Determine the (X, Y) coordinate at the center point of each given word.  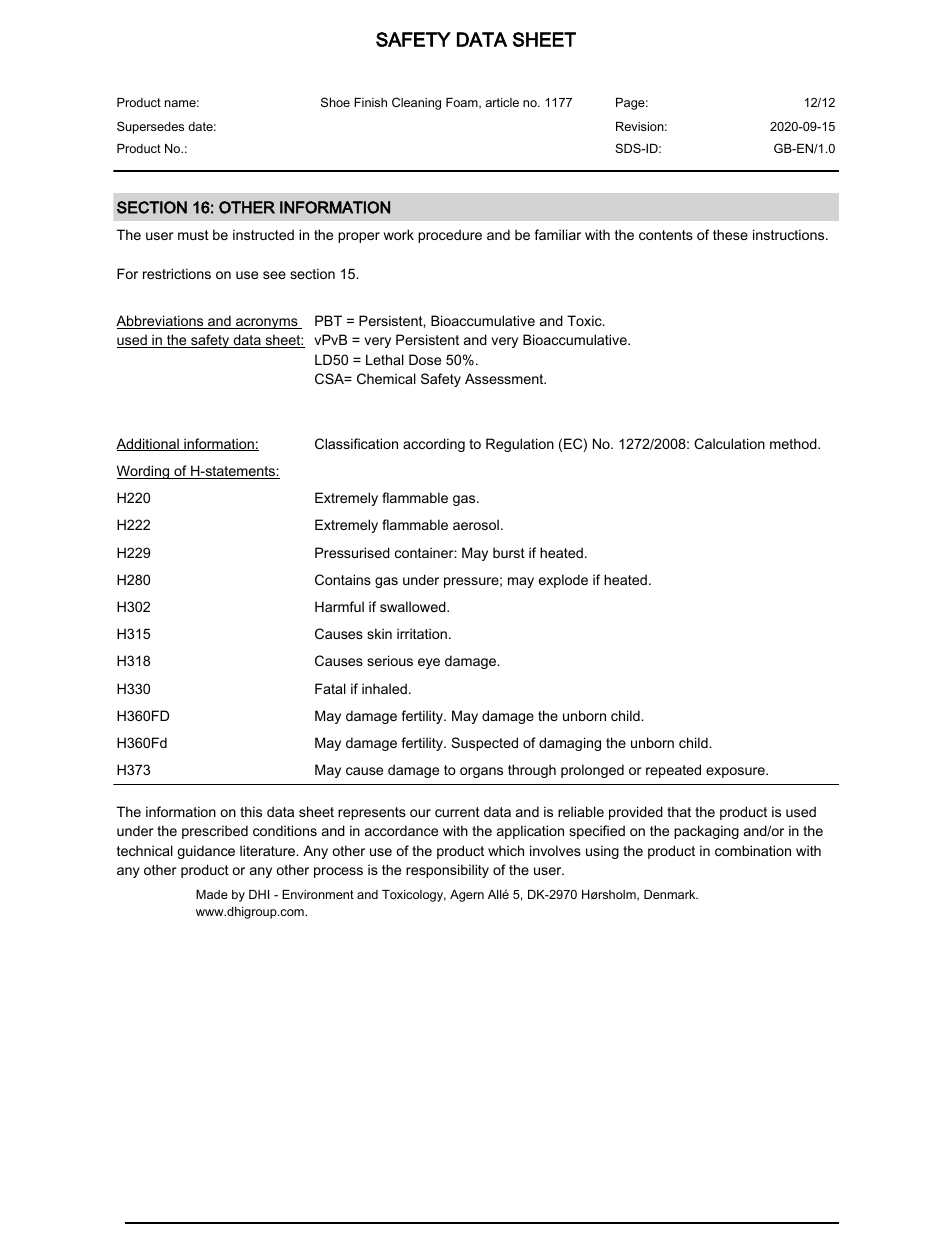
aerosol (476, 524)
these (730, 234)
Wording (144, 472)
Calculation (729, 443)
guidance (206, 852)
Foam (463, 103)
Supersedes (150, 127)
